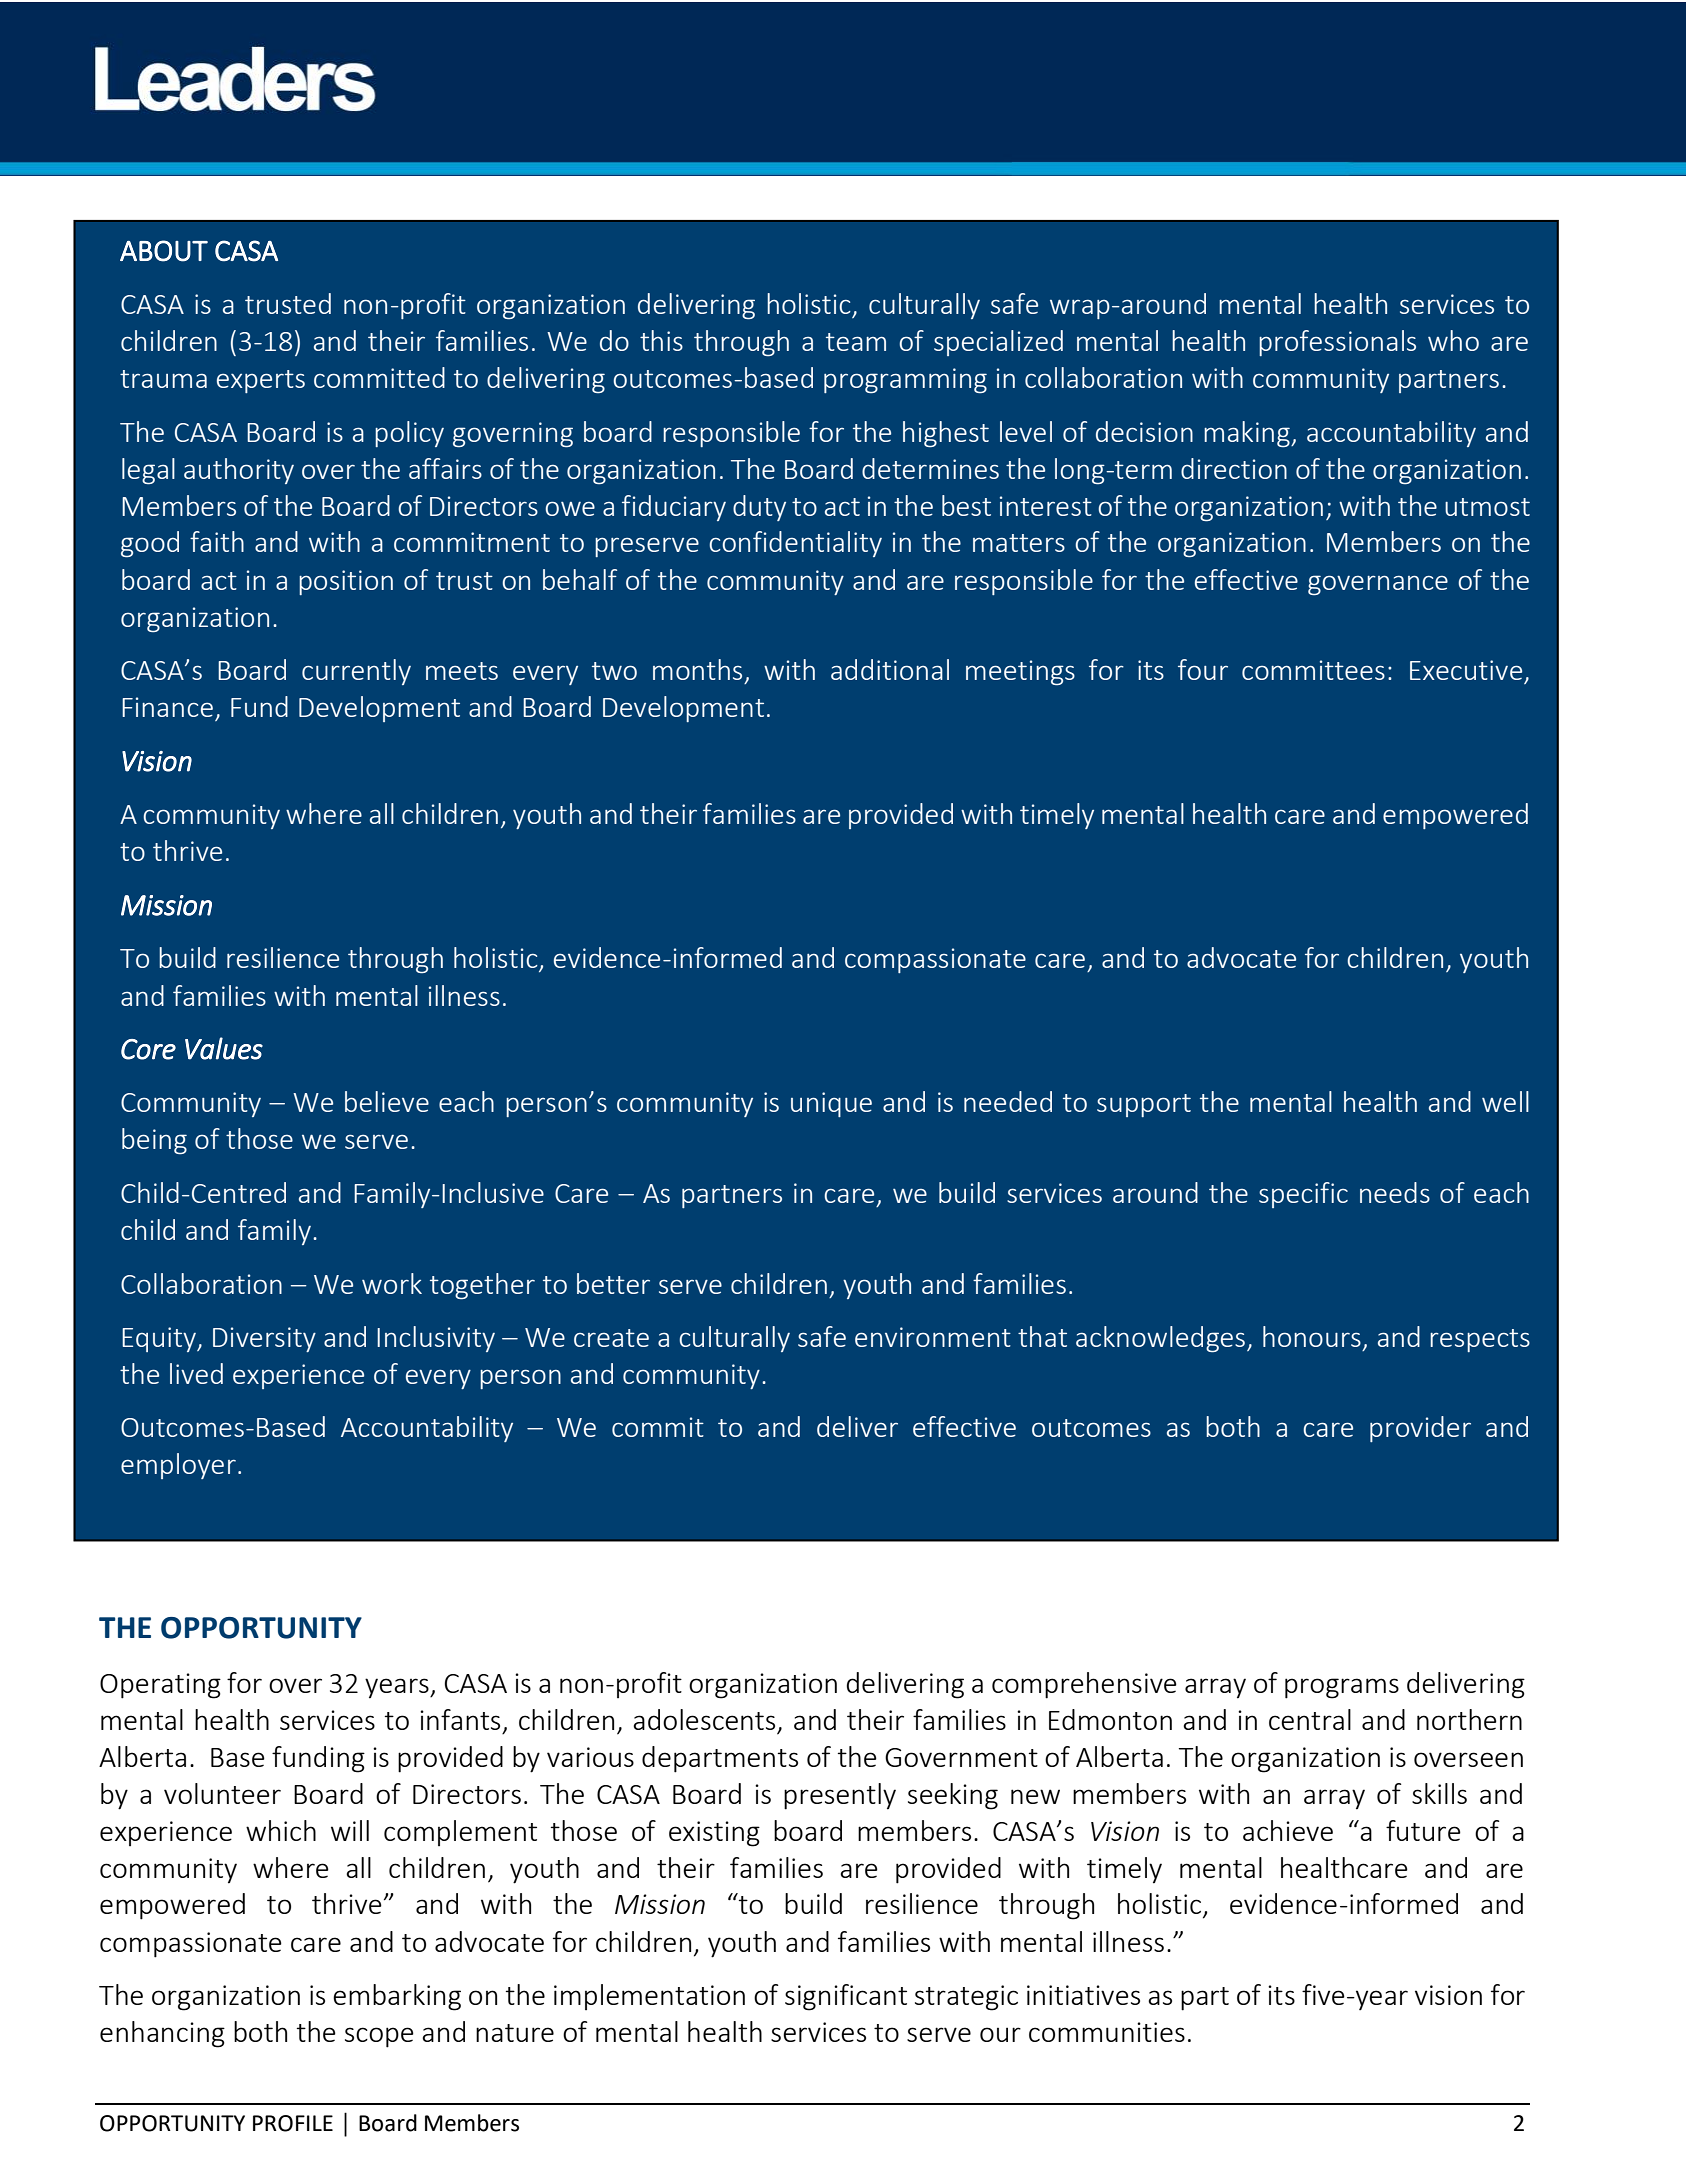 The width and height of the screenshot is (1686, 2182). What do you see at coordinates (1303, 1195) in the screenshot?
I see `specific` at bounding box center [1303, 1195].
